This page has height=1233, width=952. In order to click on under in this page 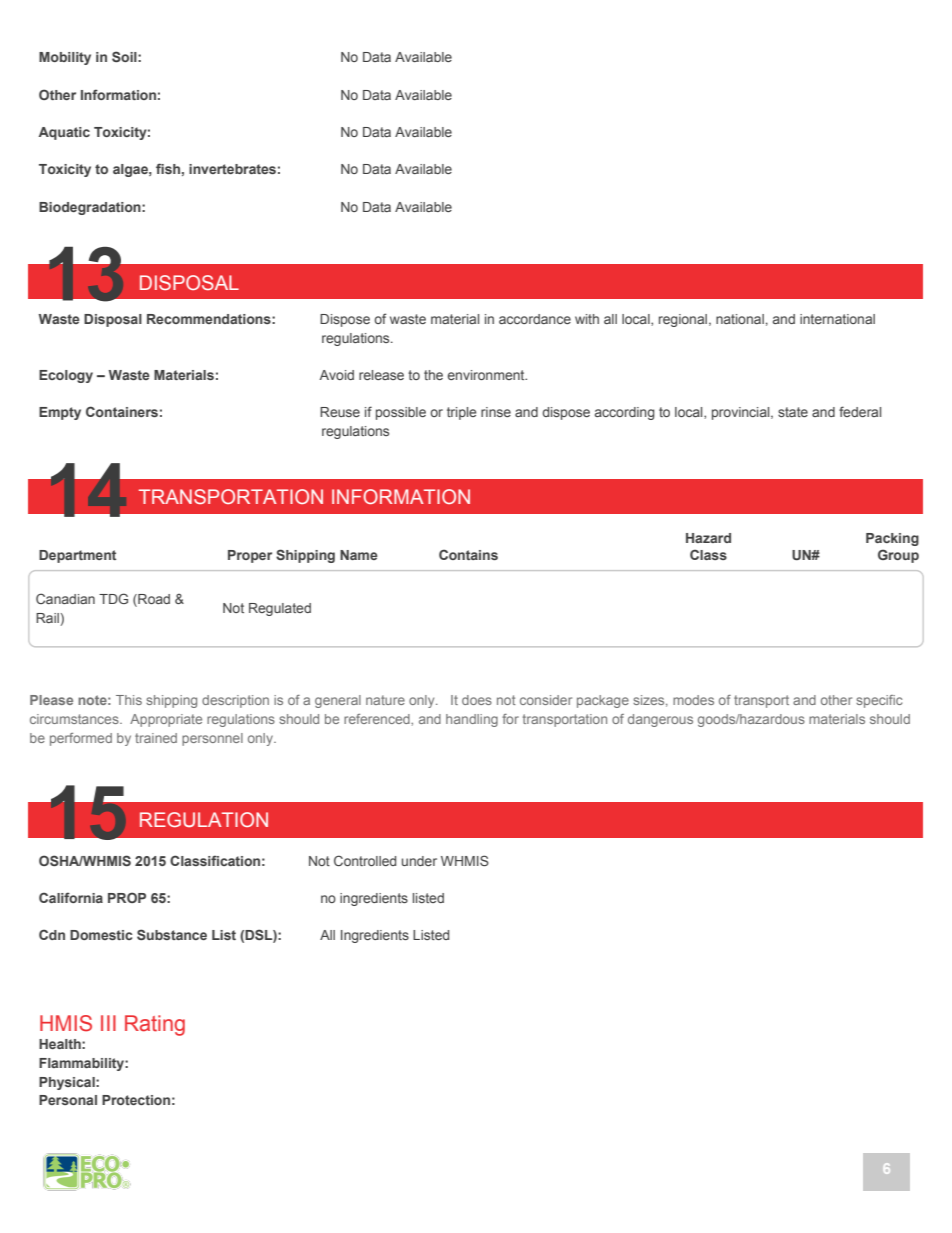, I will do `click(419, 861)`.
